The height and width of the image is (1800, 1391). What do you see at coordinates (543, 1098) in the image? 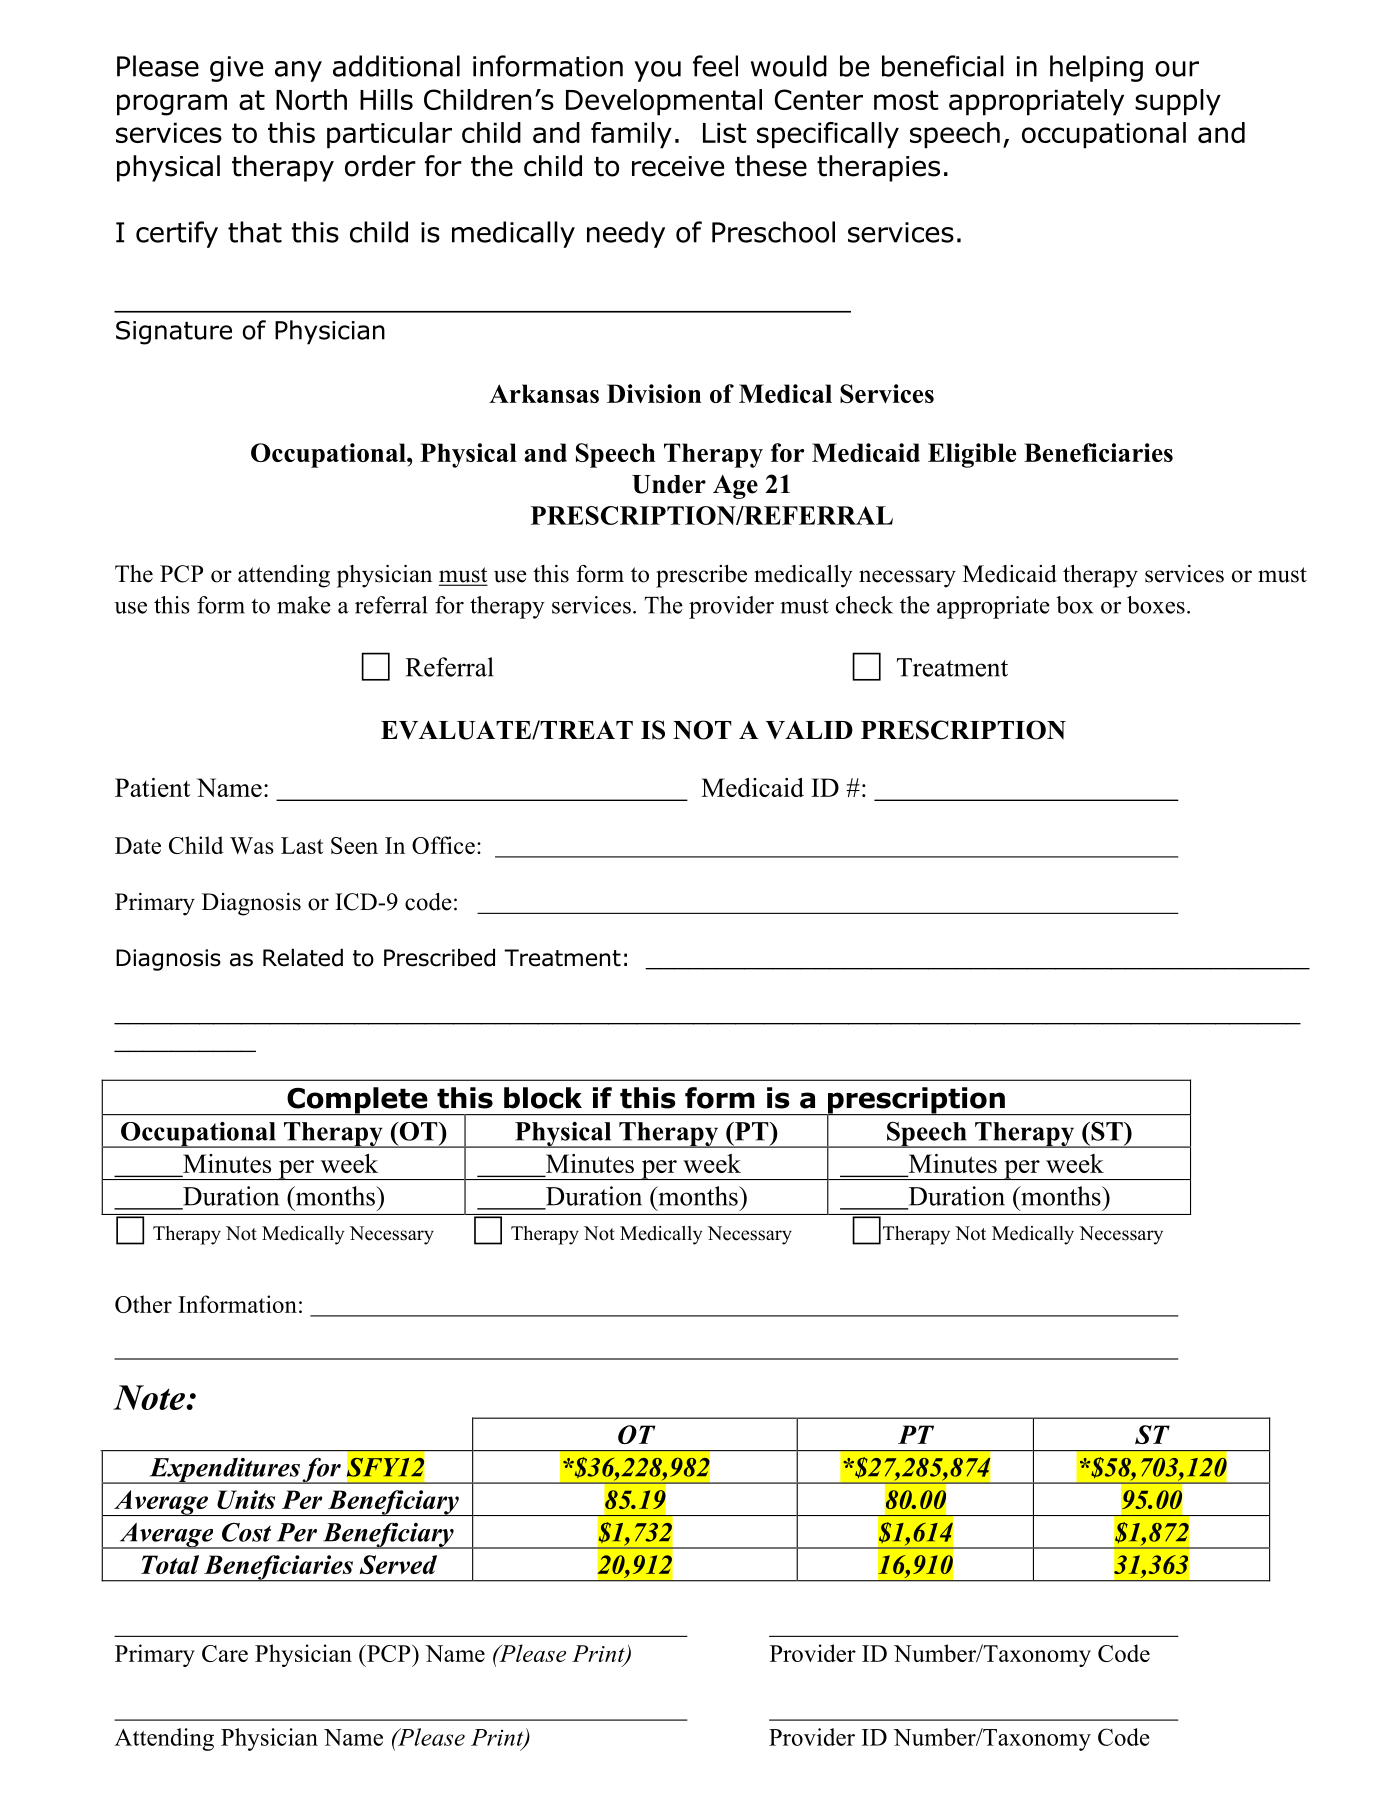
I see `block` at bounding box center [543, 1098].
